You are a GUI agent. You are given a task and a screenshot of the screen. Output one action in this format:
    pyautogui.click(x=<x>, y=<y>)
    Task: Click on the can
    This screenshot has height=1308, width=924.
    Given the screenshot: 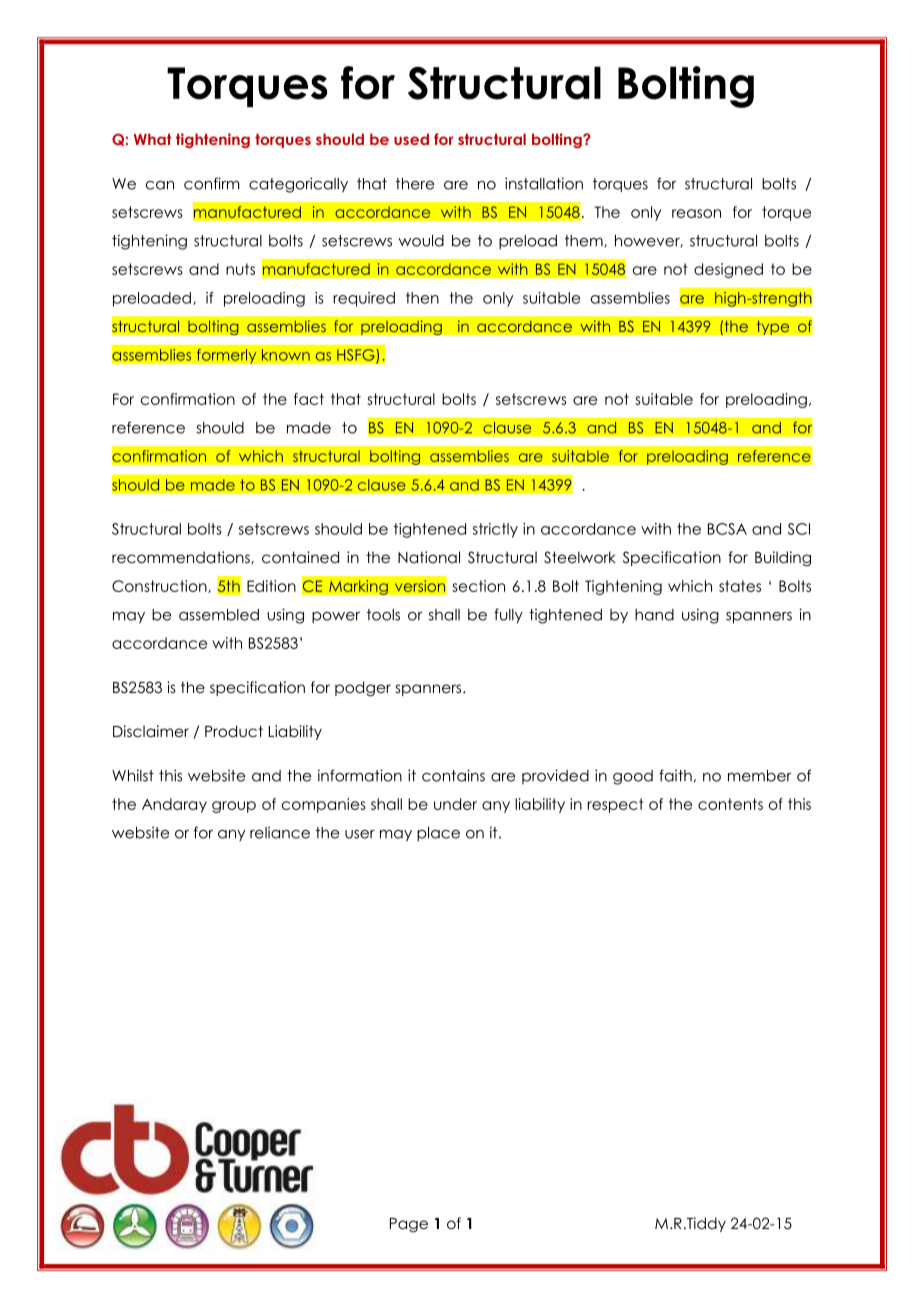 What is the action you would take?
    pyautogui.click(x=160, y=185)
